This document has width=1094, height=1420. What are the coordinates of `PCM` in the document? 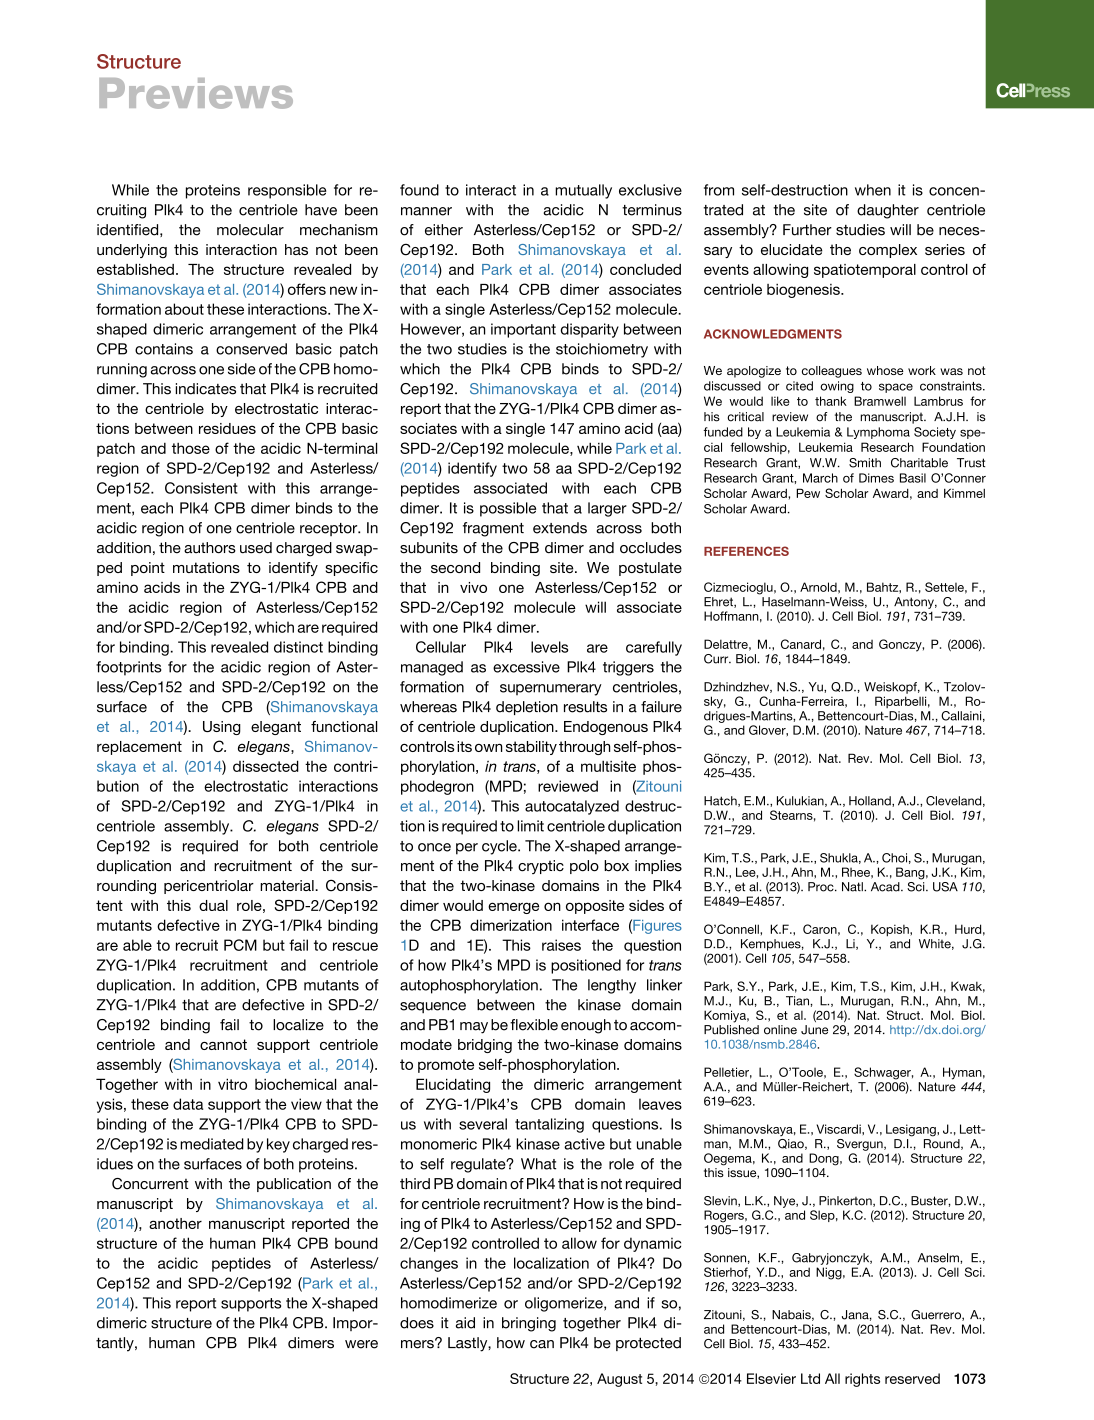 It's located at (240, 945).
